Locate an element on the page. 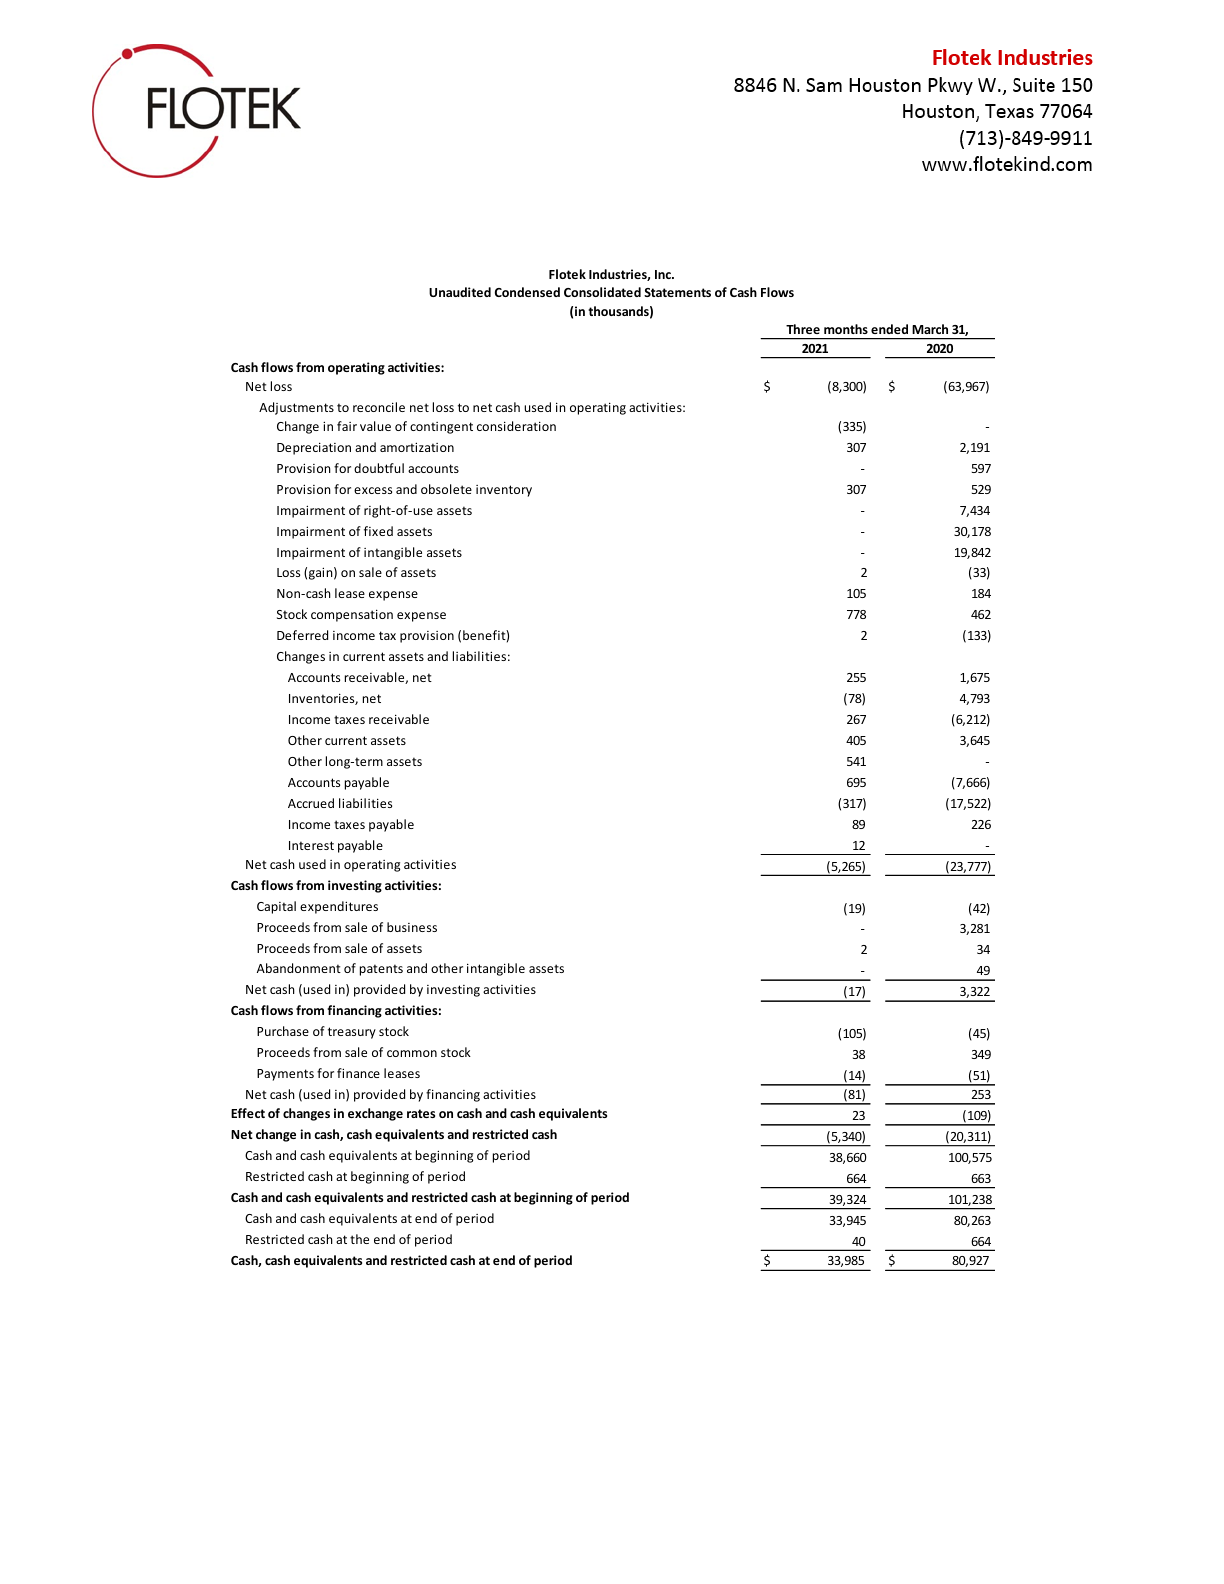  months is located at coordinates (846, 329).
